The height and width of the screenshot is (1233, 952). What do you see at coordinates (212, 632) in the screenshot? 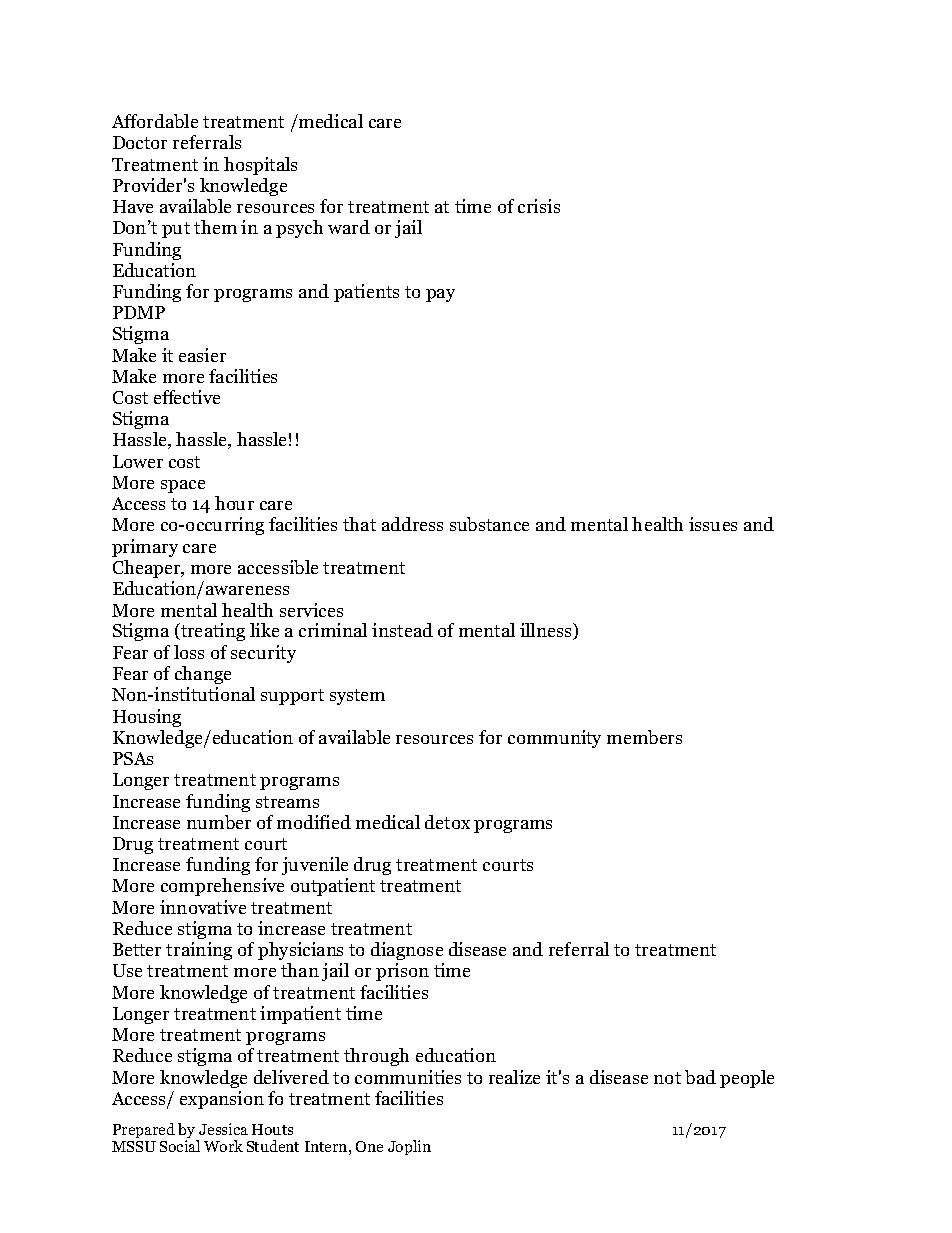
I see `treating` at bounding box center [212, 632].
